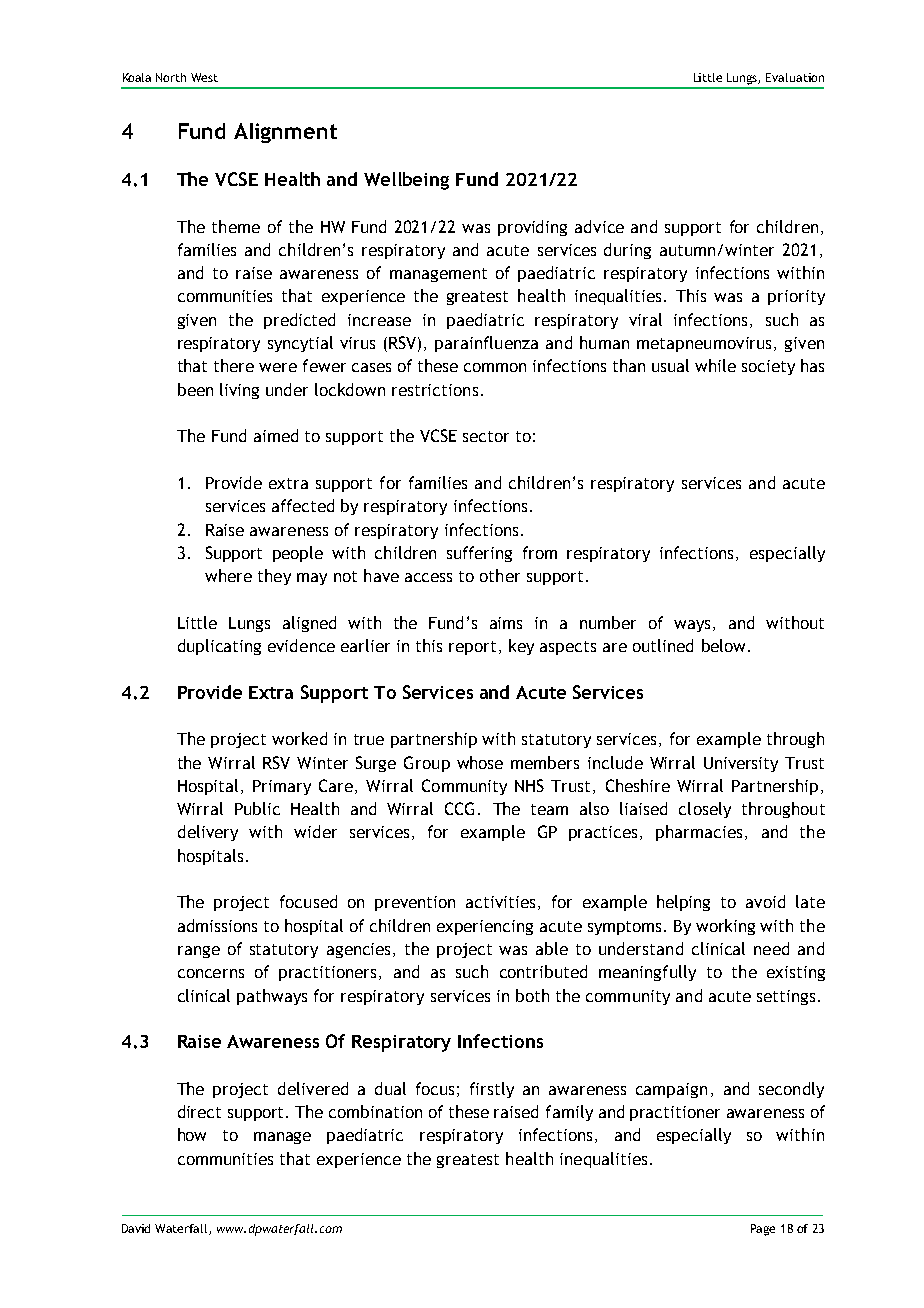 Image resolution: width=924 pixels, height=1308 pixels. I want to click on experiencing, so click(485, 927).
